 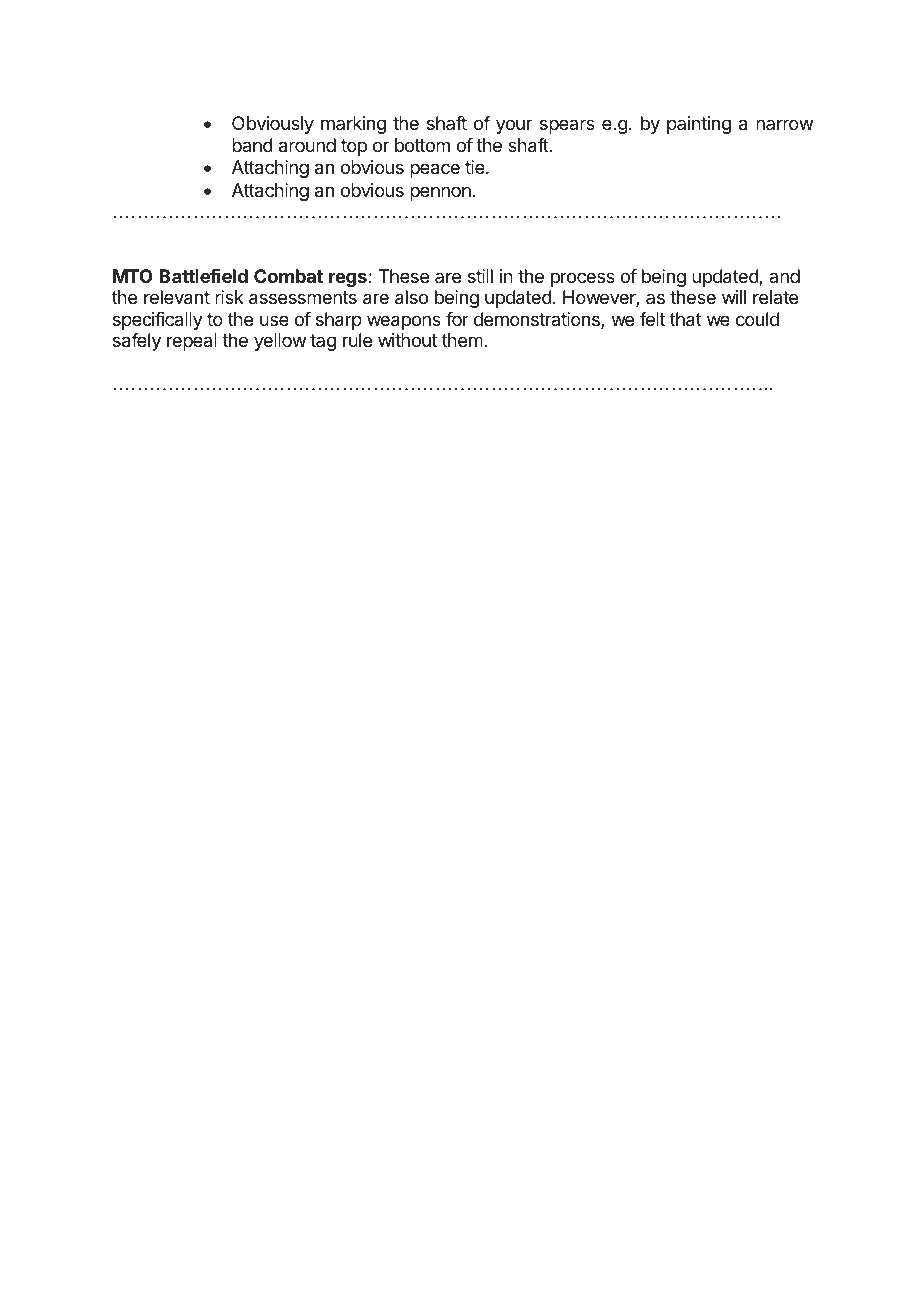 What do you see at coordinates (252, 145) in the screenshot?
I see `band` at bounding box center [252, 145].
